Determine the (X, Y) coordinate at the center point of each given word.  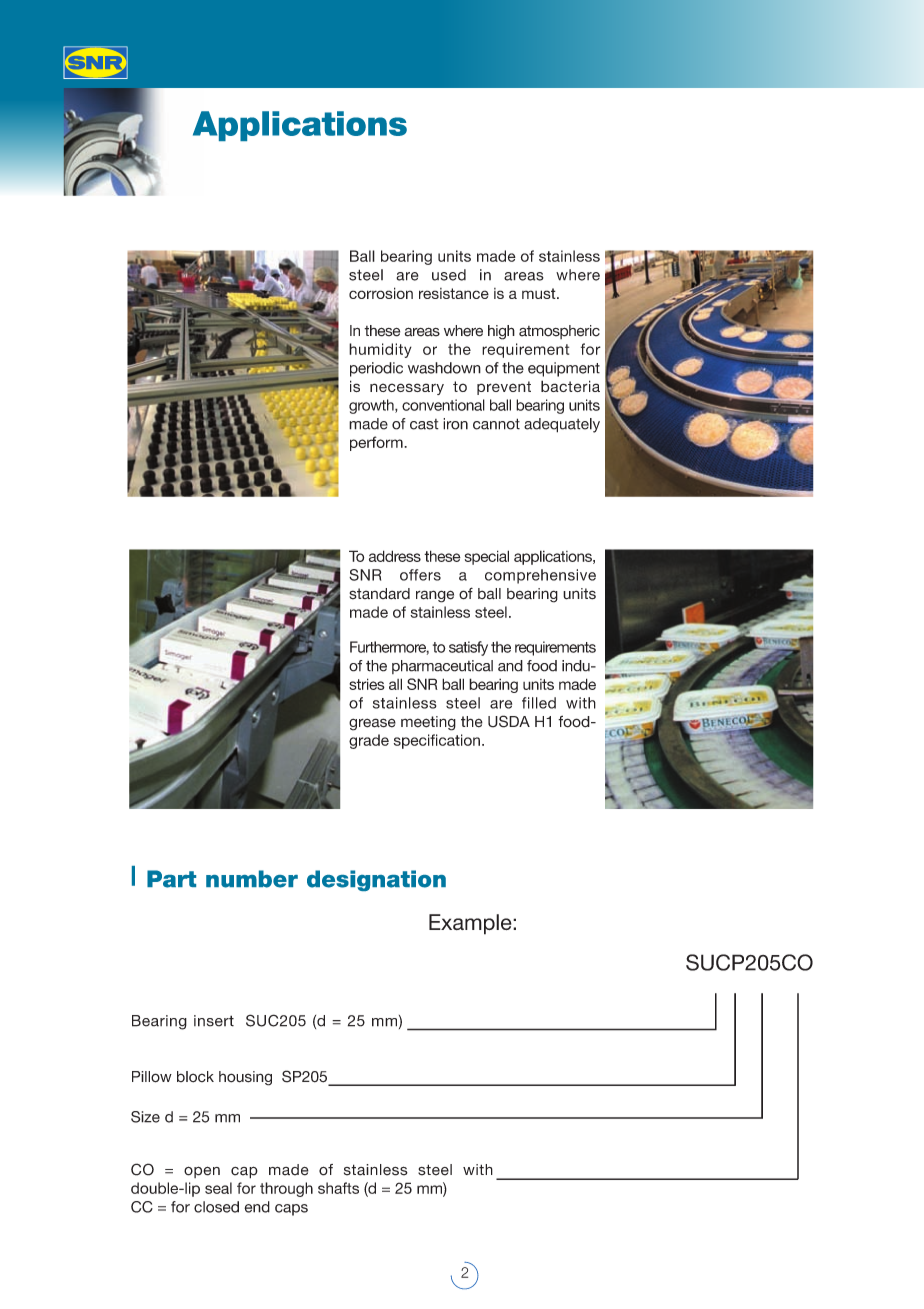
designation (376, 880)
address (395, 556)
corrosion (381, 293)
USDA (509, 721)
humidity (380, 350)
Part (171, 879)
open (202, 1172)
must (540, 293)
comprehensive (540, 576)
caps (291, 1210)
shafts (338, 1188)
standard (379, 594)
